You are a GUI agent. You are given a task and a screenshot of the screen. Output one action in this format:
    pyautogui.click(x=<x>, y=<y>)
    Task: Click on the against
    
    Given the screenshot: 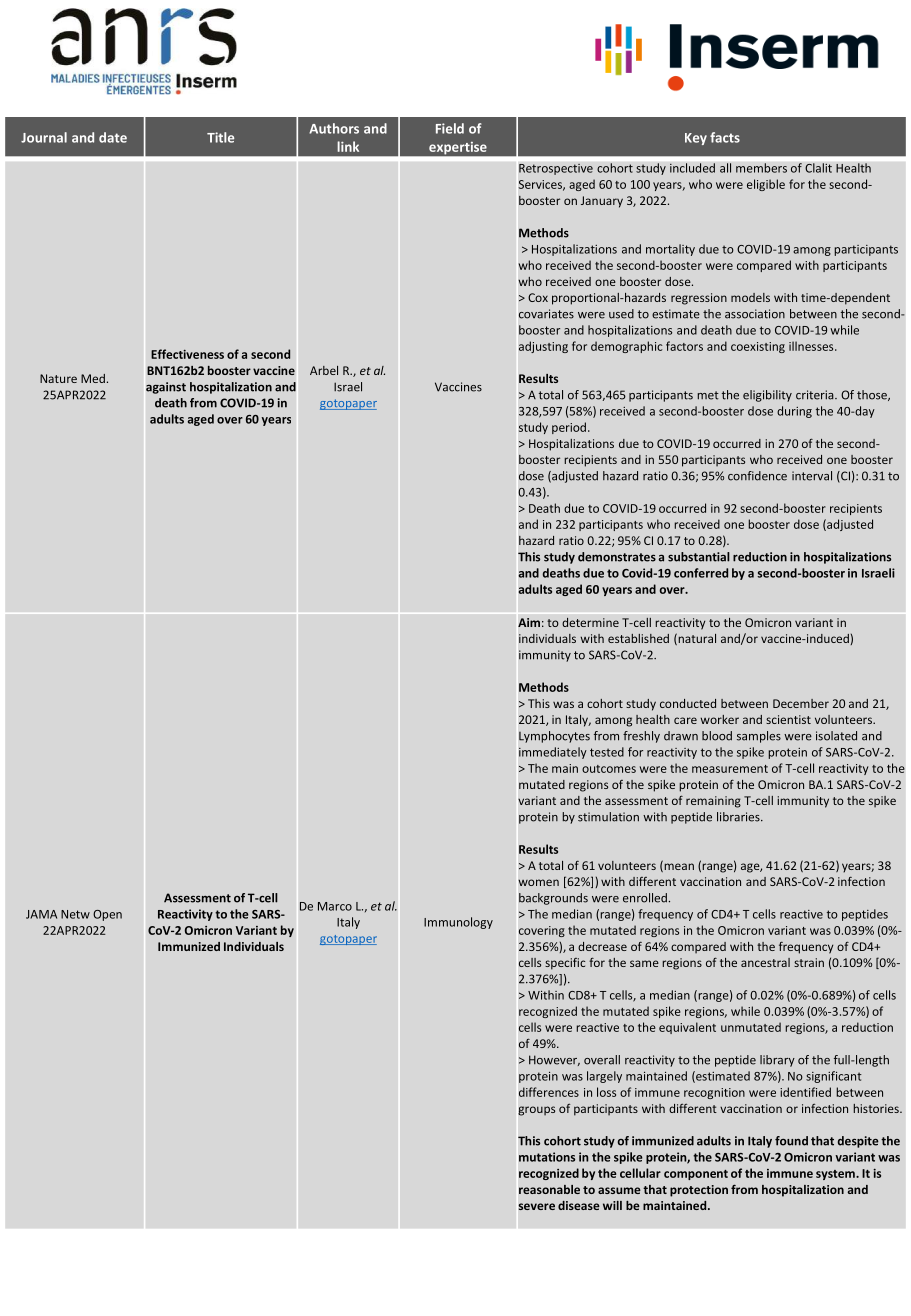 What is the action you would take?
    pyautogui.click(x=166, y=388)
